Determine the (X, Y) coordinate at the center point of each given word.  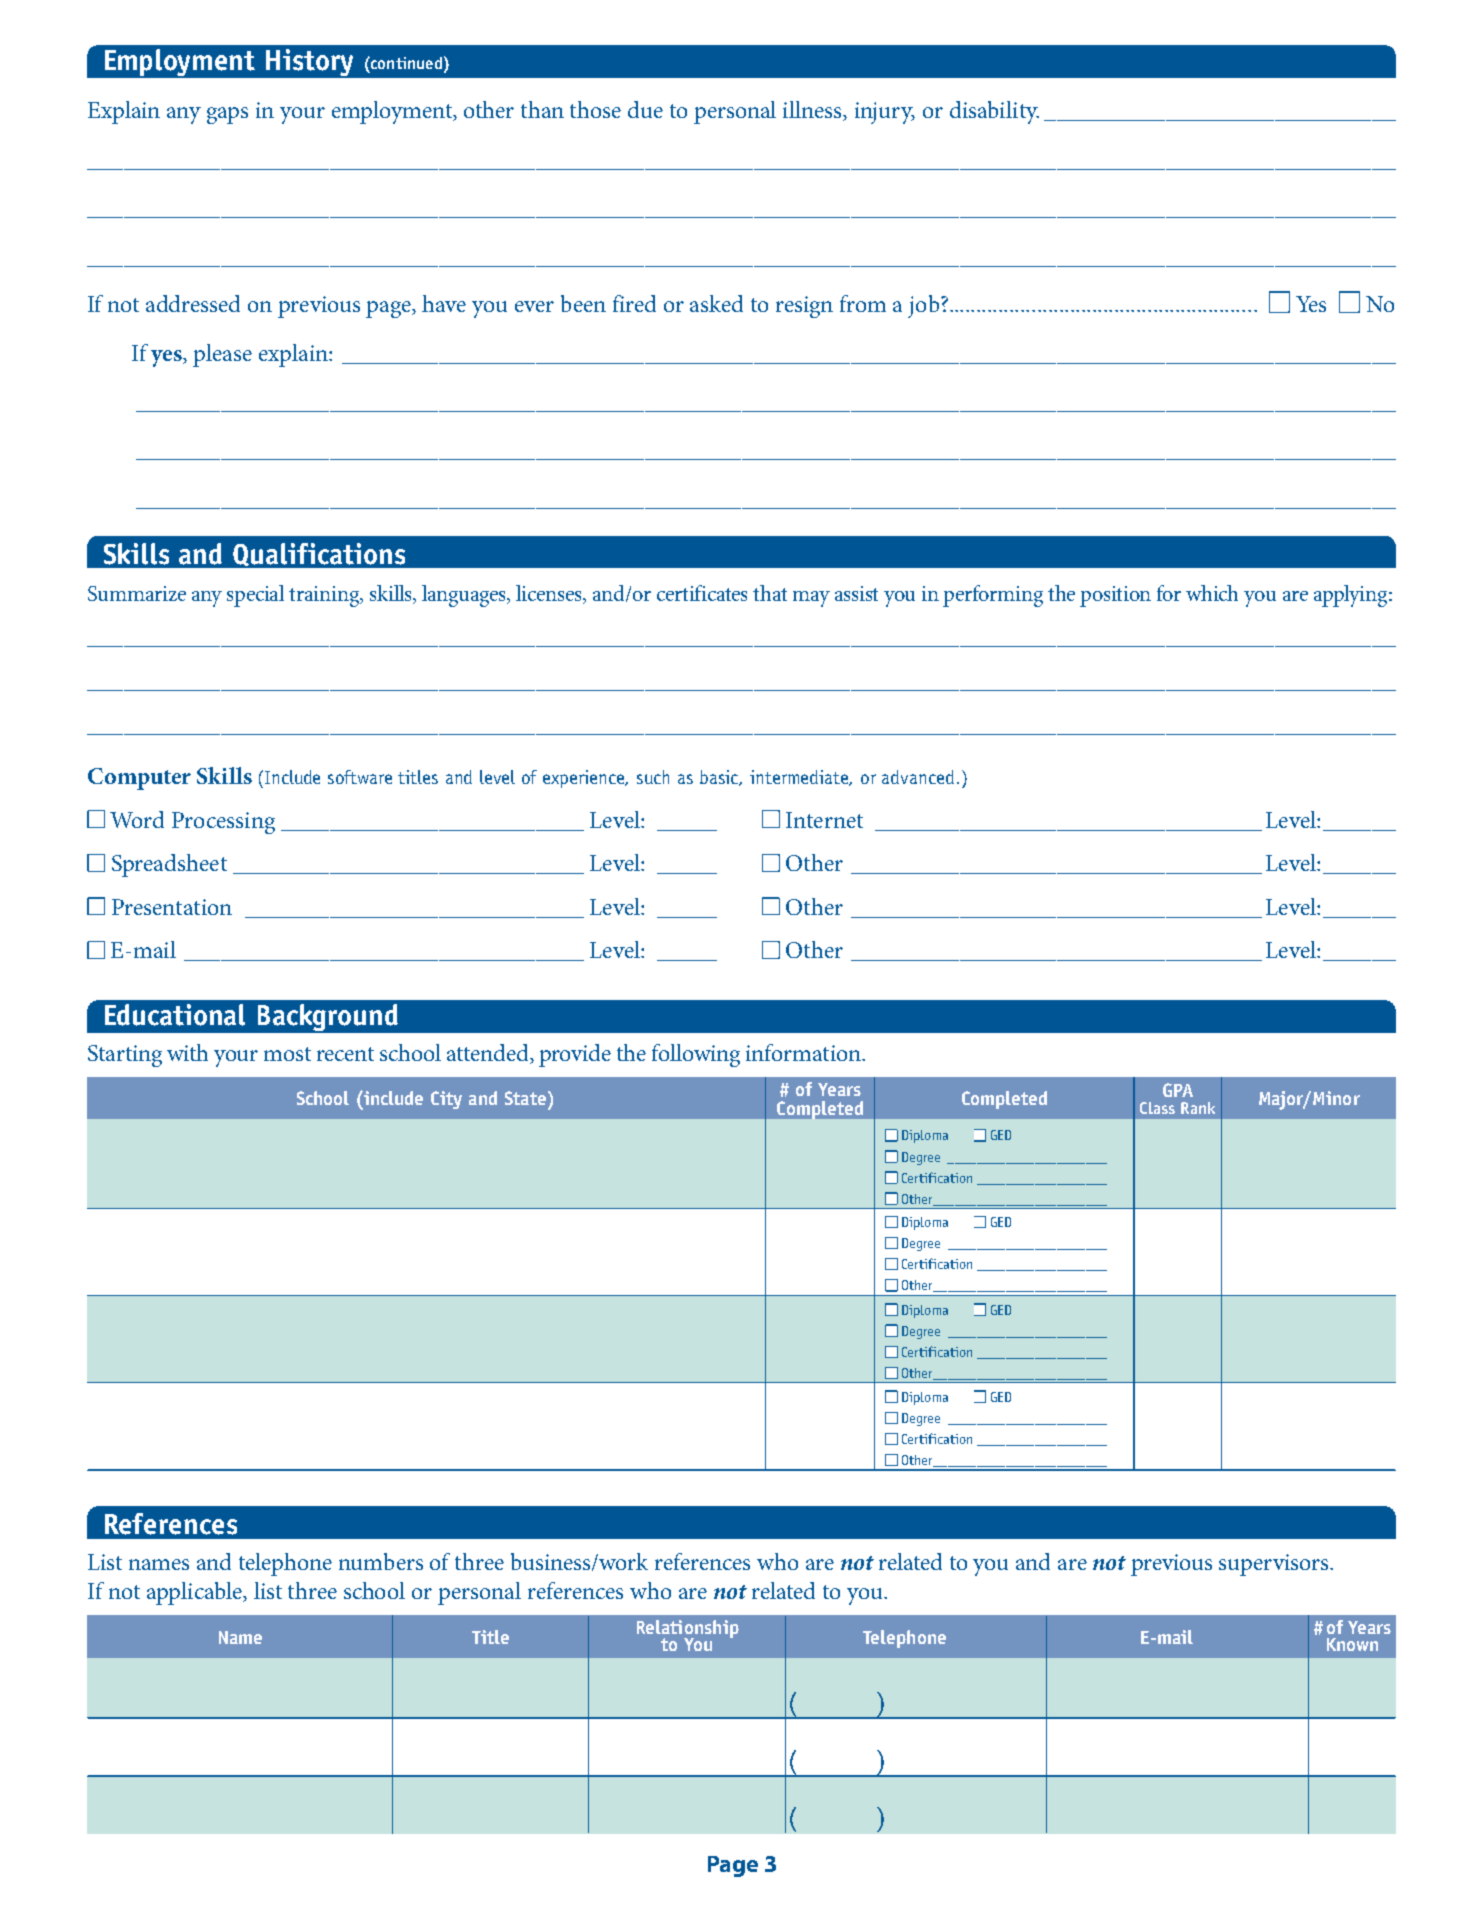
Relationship (688, 1630)
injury (885, 113)
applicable (196, 1593)
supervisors (1275, 1565)
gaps (227, 115)
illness (814, 111)
